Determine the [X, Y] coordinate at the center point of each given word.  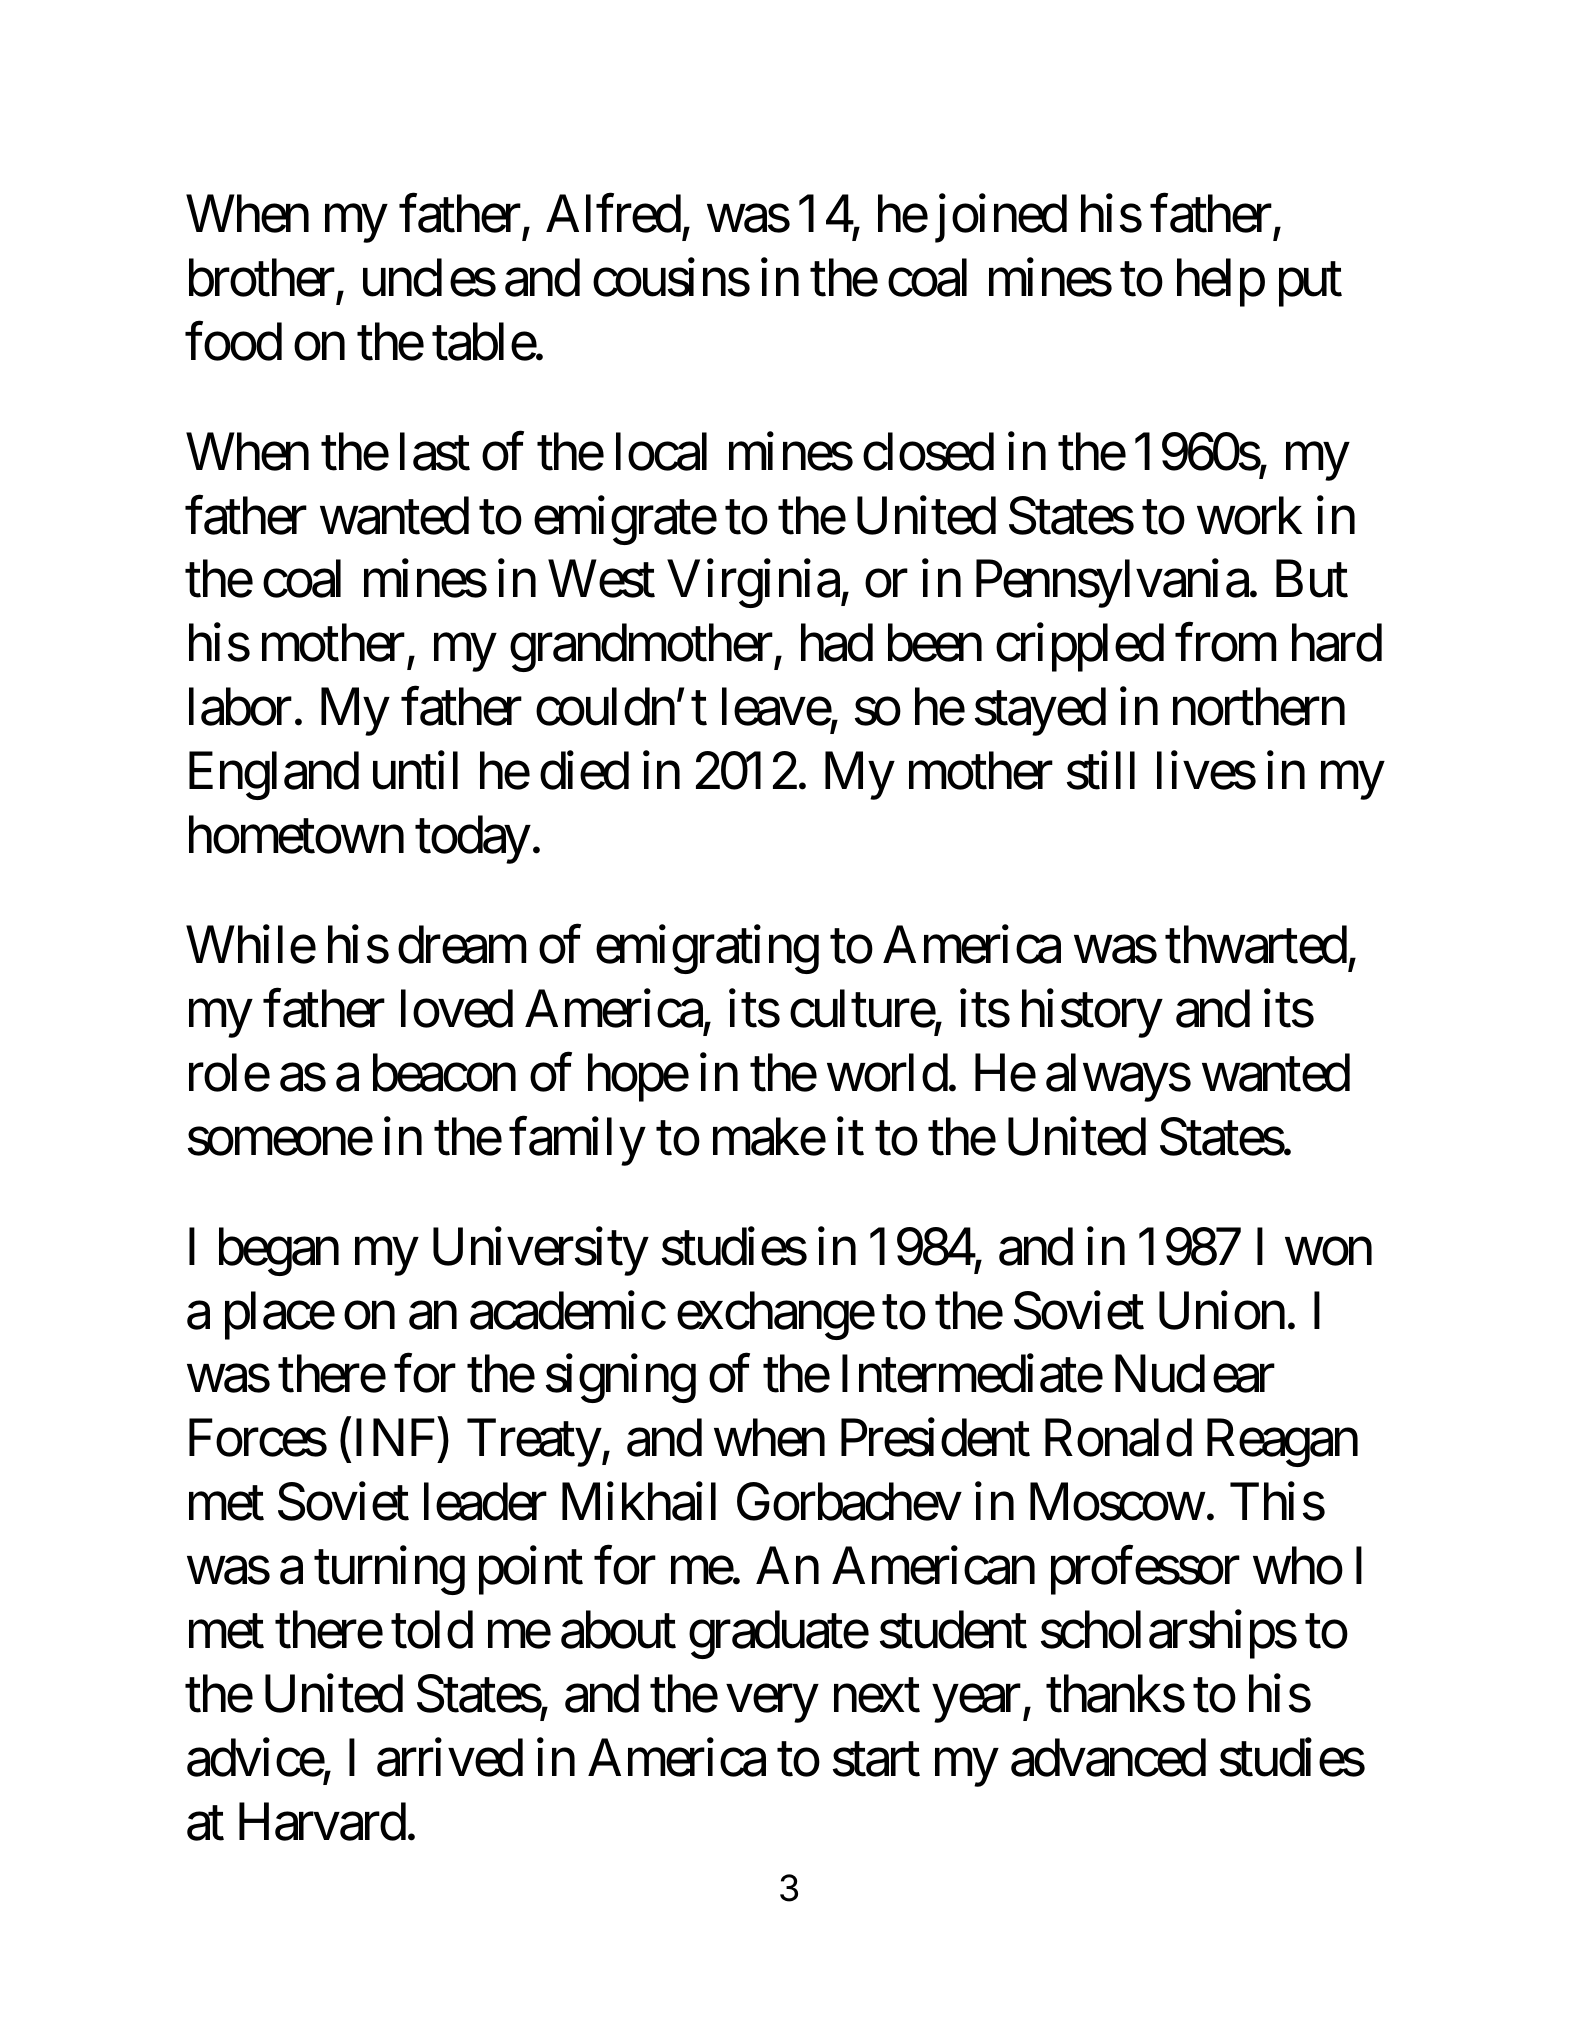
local [661, 451]
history [1092, 1014]
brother [262, 278]
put [1310, 285]
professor [1145, 1571]
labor [240, 707]
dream [462, 945]
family [577, 1142]
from [1225, 643]
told [432, 1630]
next [877, 1696]
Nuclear [1195, 1374]
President [935, 1438]
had [837, 643]
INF [395, 1438]
